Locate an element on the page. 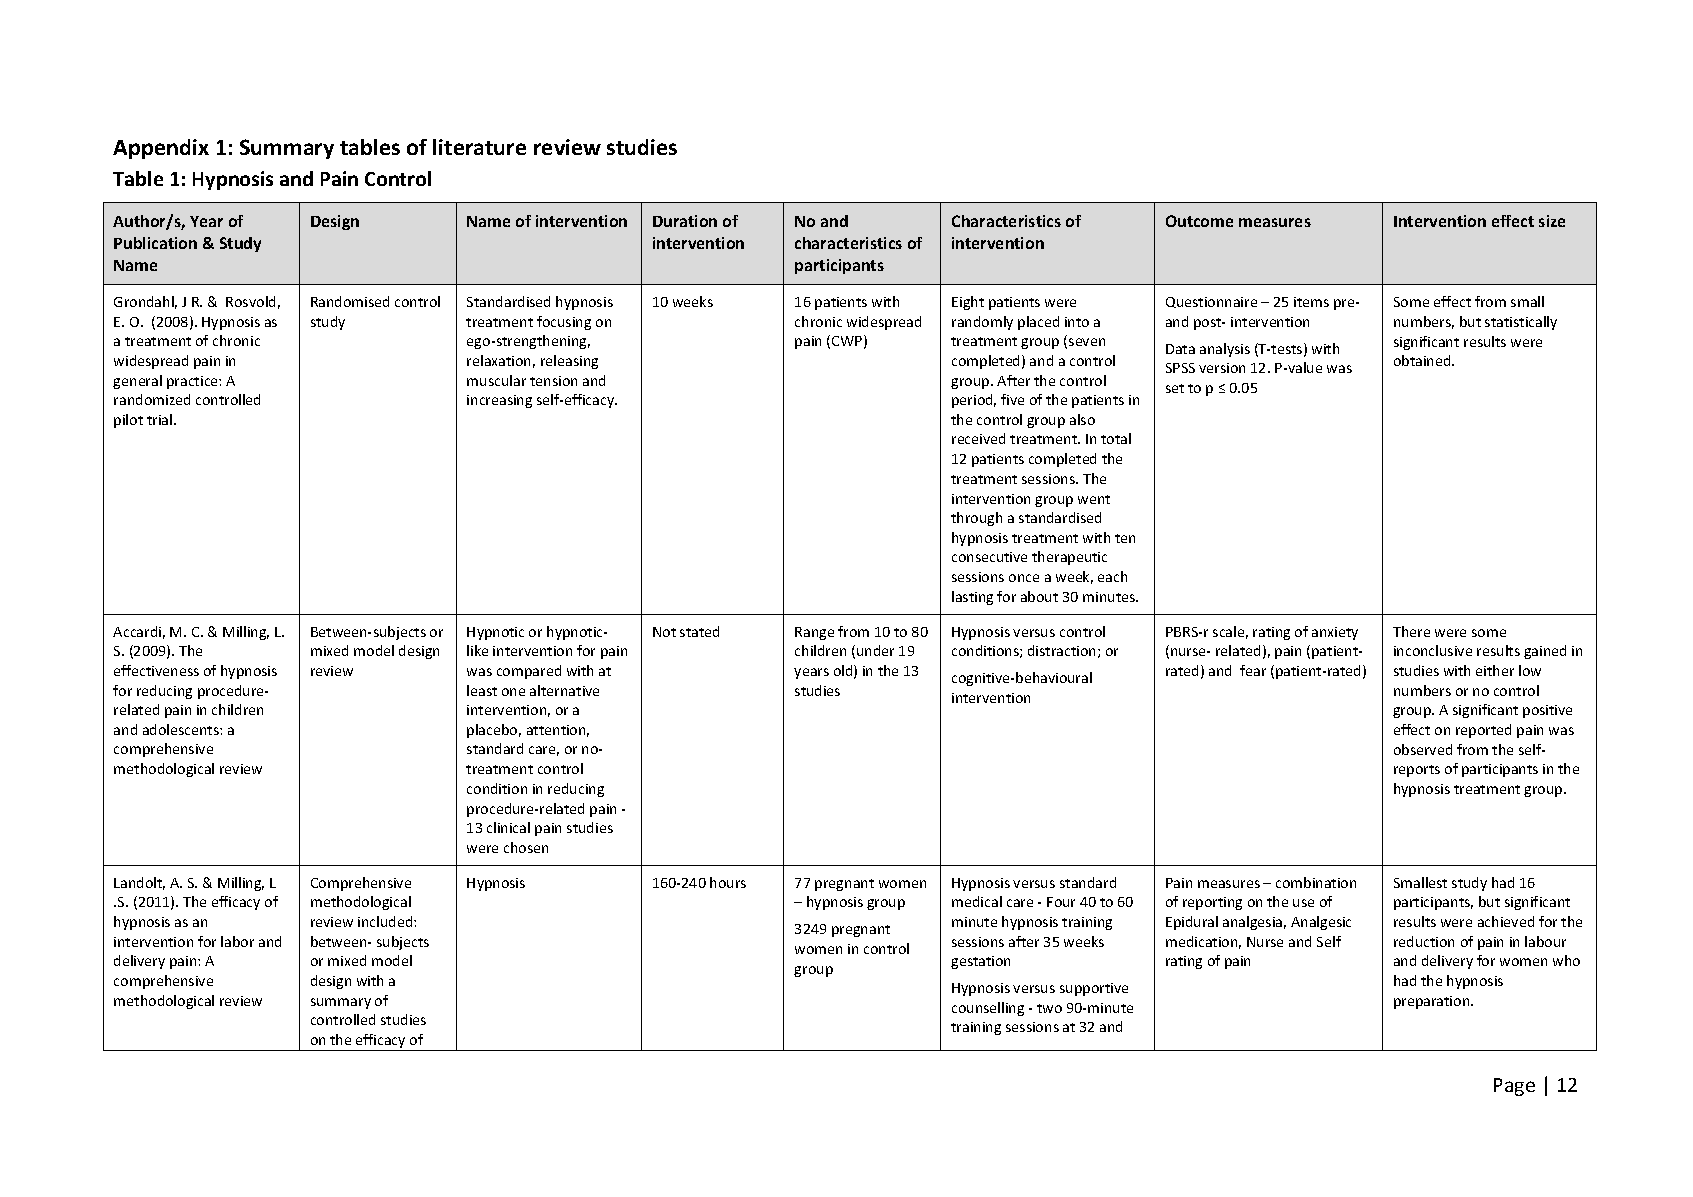  counselling is located at coordinates (988, 1009).
